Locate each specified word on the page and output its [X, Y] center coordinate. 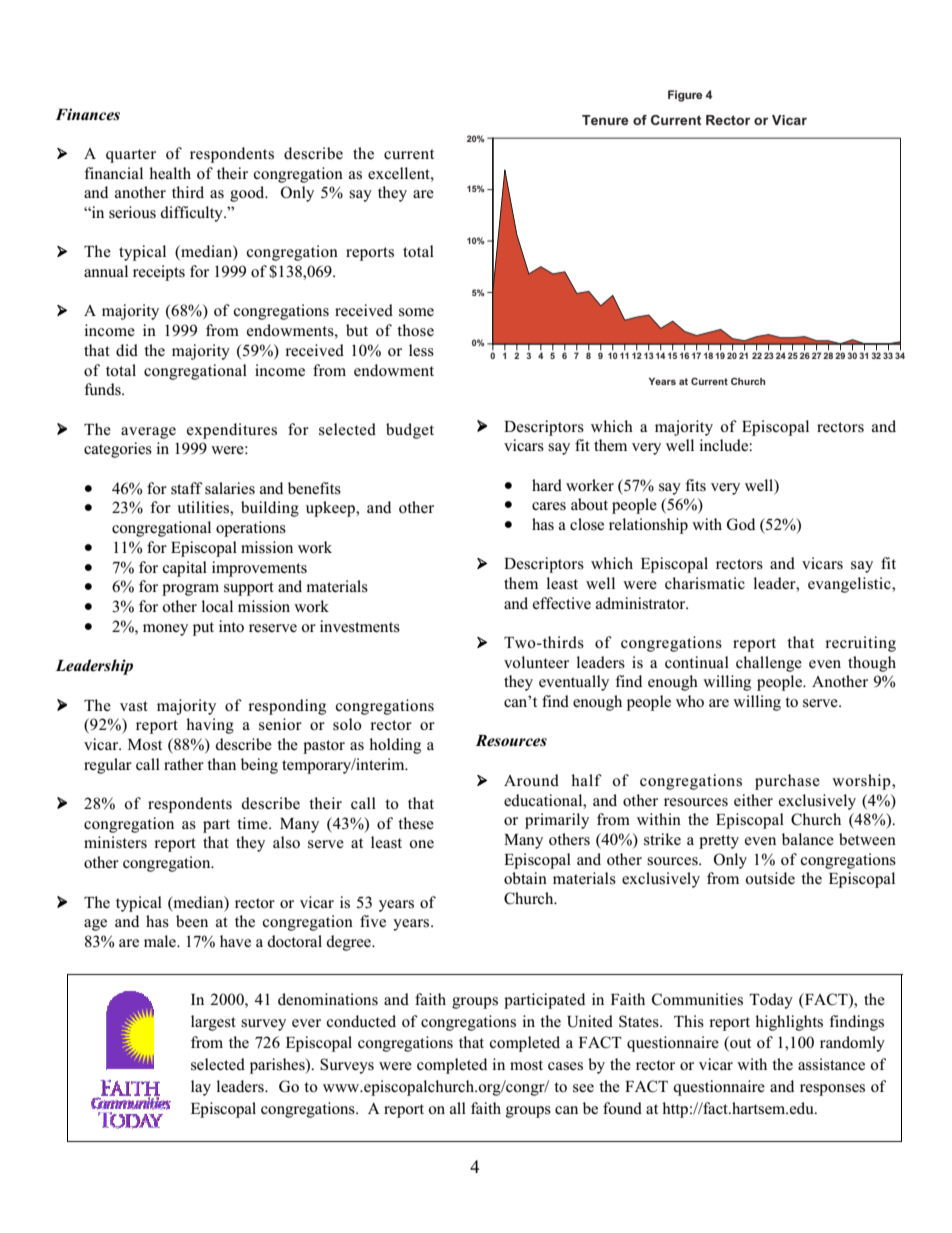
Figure [685, 96]
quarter [131, 156]
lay [201, 1088]
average [148, 433]
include [724, 445]
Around [531, 780]
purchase [787, 782]
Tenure [605, 120]
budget [410, 431]
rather [184, 764]
